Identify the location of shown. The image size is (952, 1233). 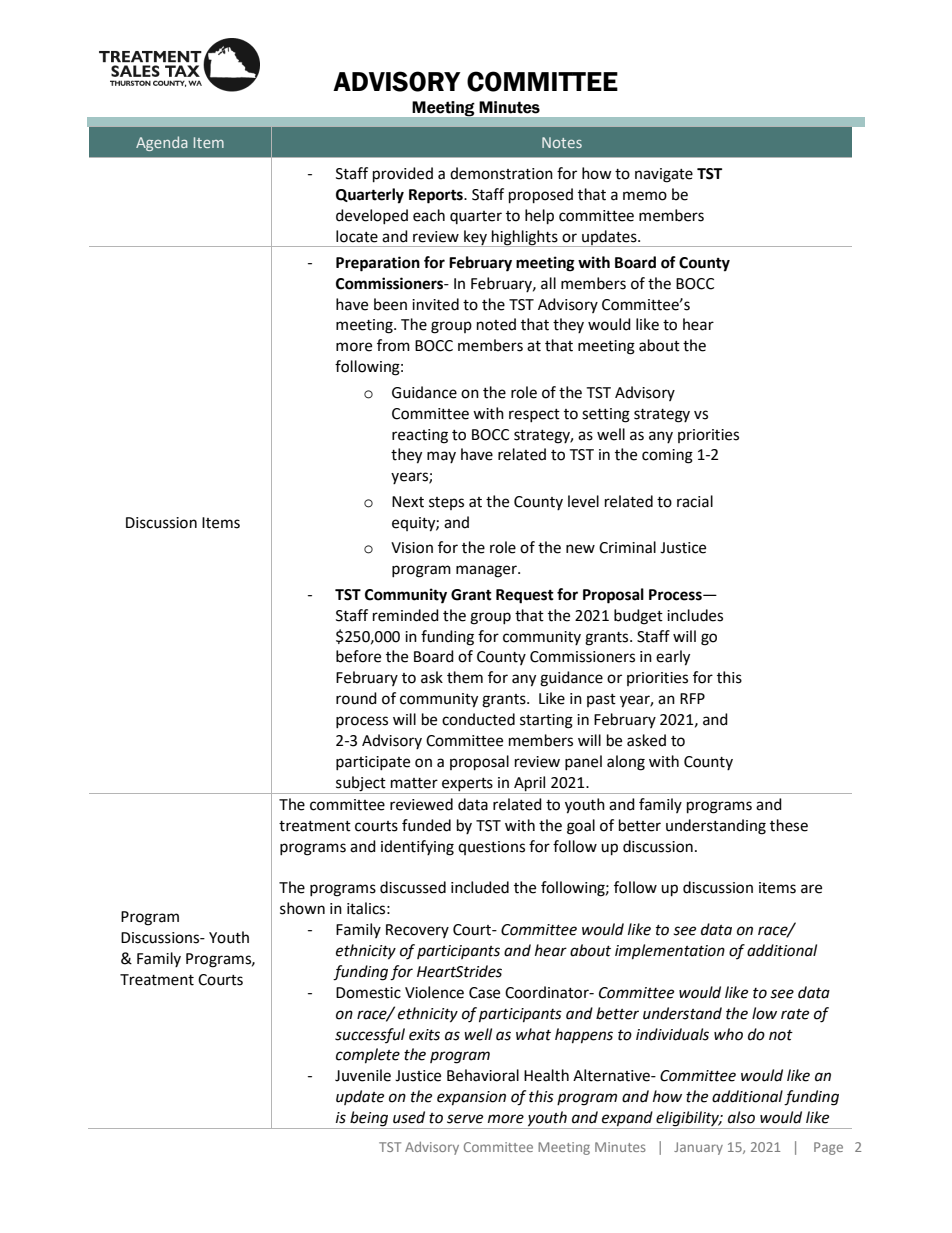
(302, 908).
